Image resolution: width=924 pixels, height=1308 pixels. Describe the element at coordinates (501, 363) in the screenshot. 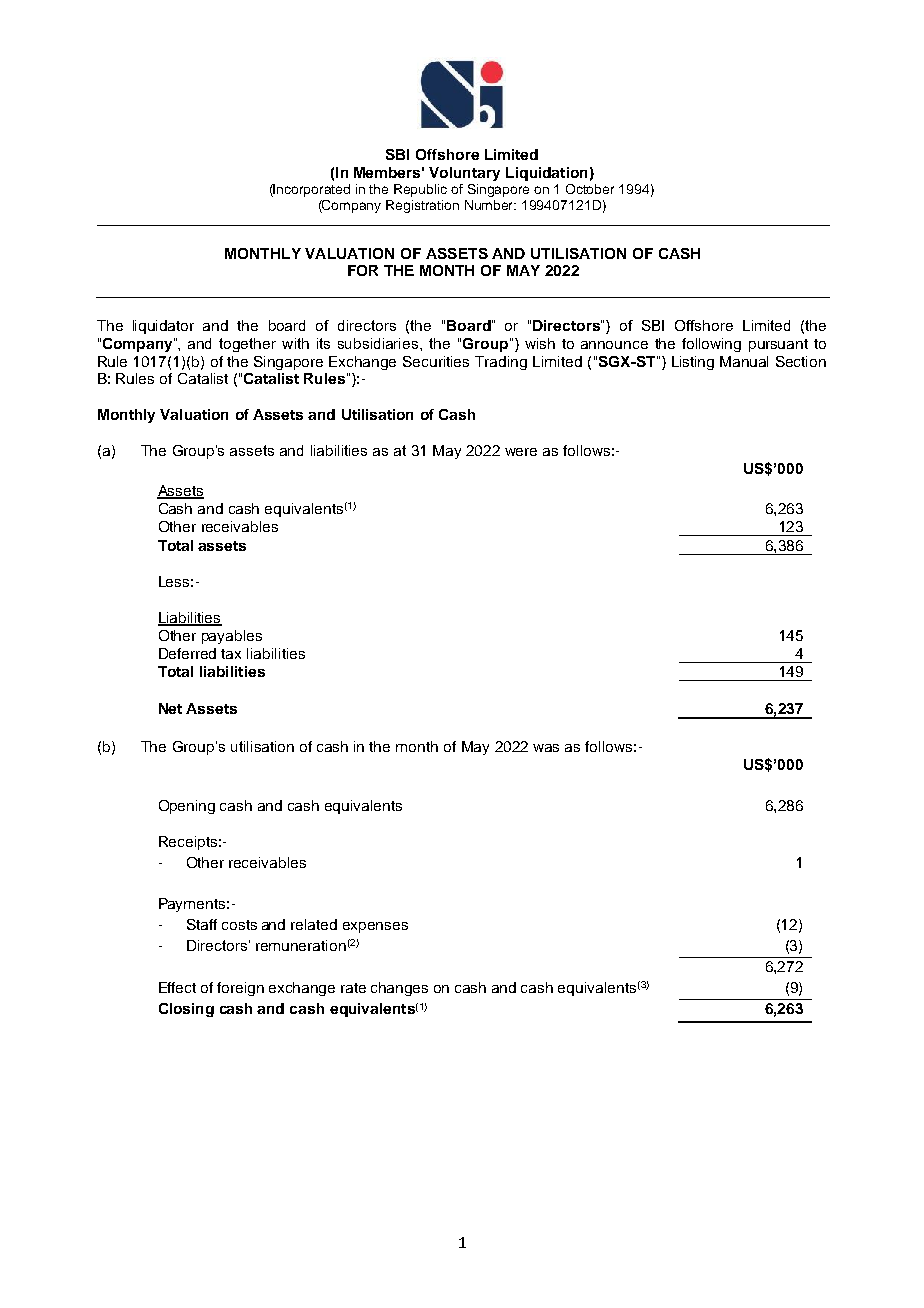

I see `Trading` at that location.
